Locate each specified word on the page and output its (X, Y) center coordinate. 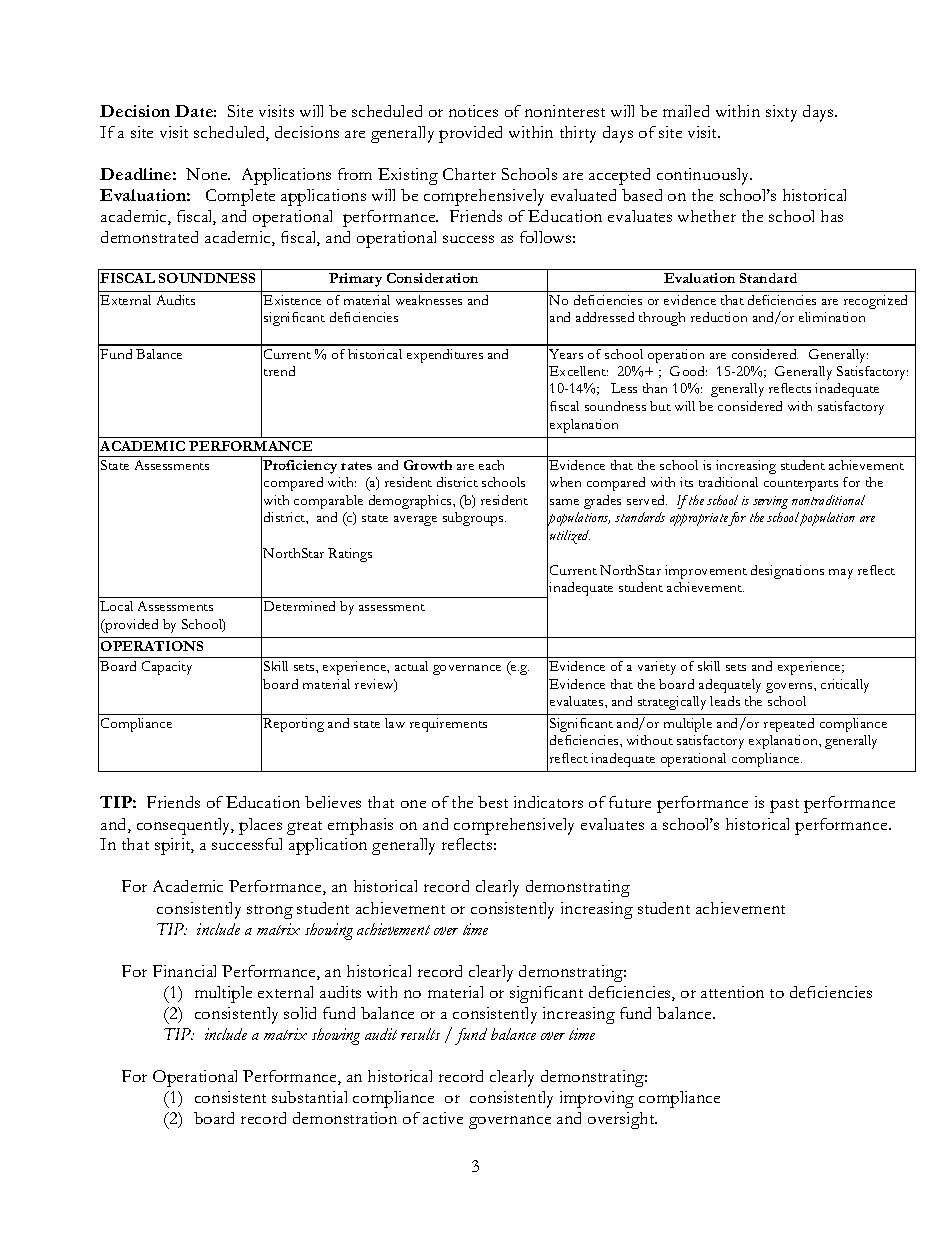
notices (473, 111)
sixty (781, 113)
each (491, 465)
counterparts (801, 485)
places (260, 826)
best (493, 802)
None (208, 174)
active (443, 1118)
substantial (309, 1097)
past (784, 806)
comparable (328, 502)
